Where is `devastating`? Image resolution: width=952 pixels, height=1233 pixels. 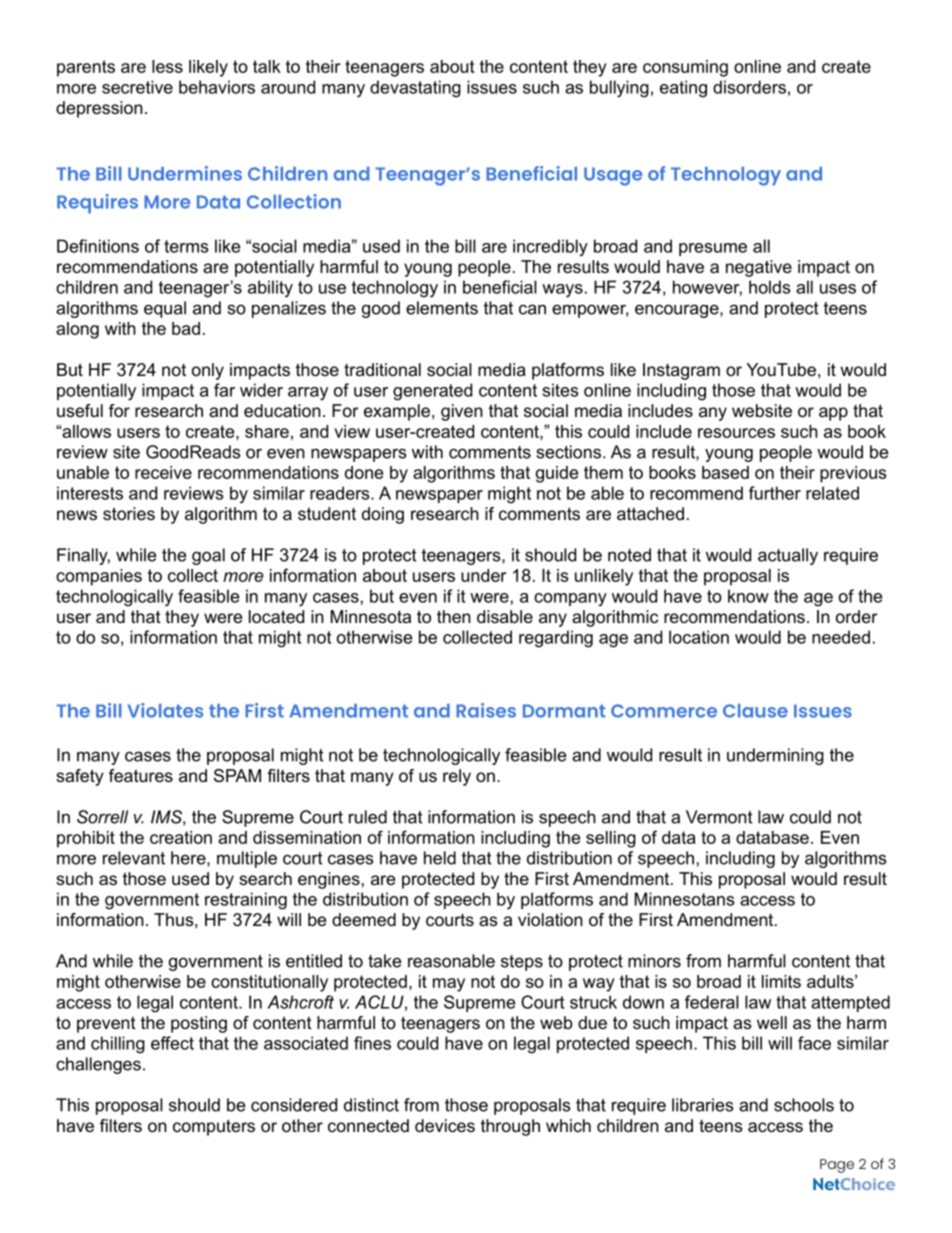
devastating is located at coordinates (415, 89).
